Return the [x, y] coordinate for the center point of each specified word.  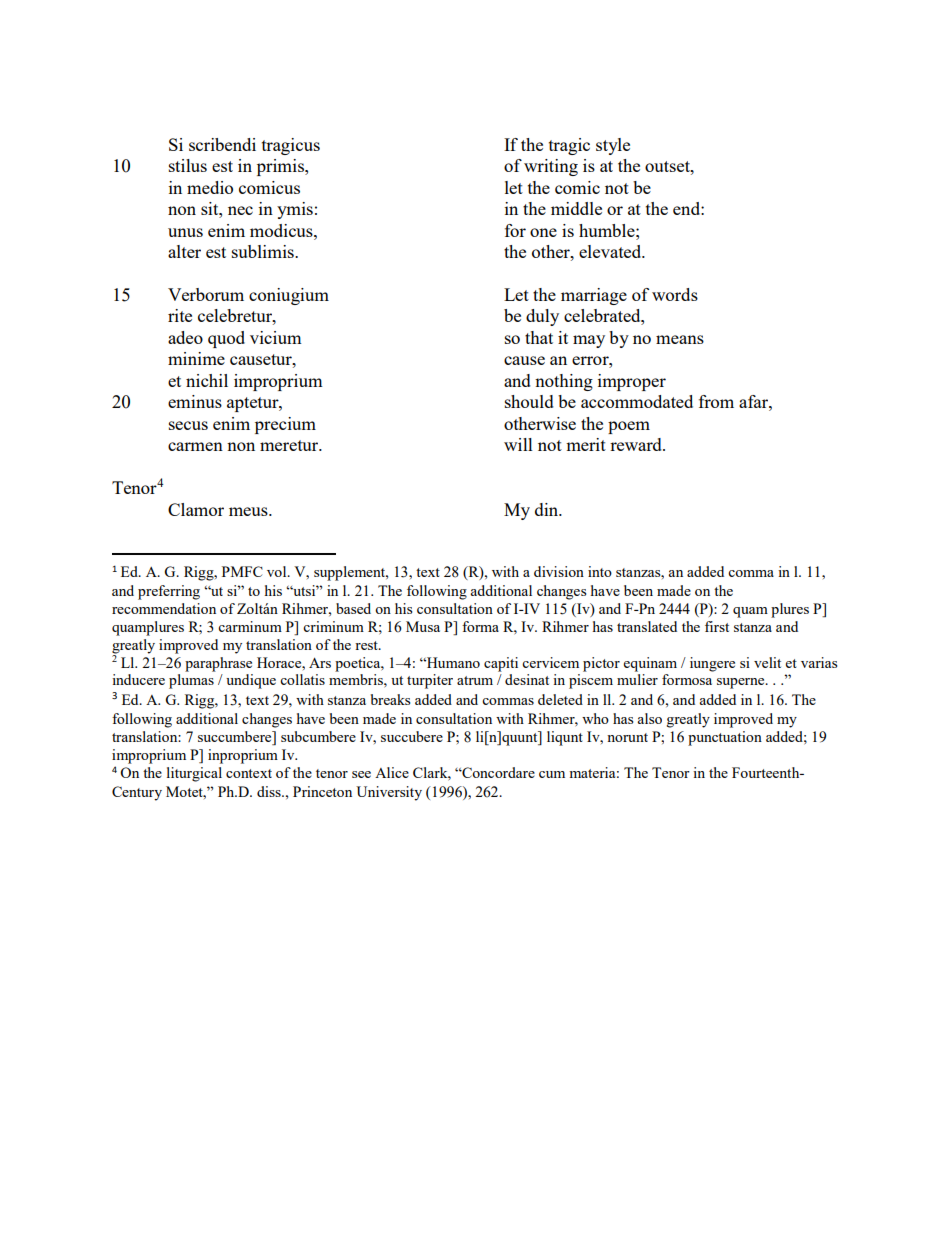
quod [226, 339]
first [717, 626]
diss [270, 791]
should [529, 401]
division [559, 571]
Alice [392, 772]
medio [210, 187]
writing [551, 167]
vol [278, 571]
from [716, 401]
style [613, 146]
